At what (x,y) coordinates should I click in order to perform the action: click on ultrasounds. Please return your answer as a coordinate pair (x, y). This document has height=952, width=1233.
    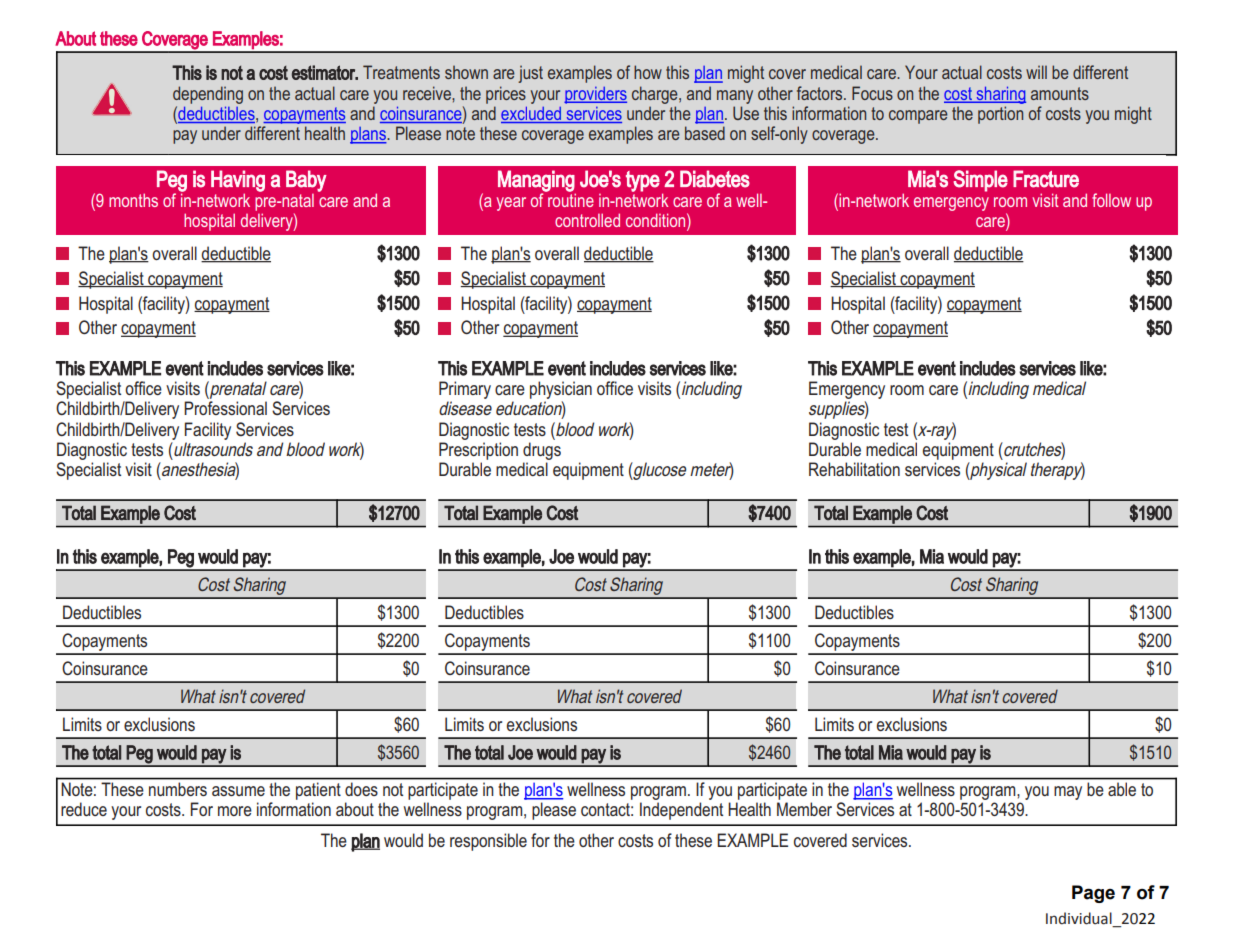
    Looking at the image, I should click on (212, 449).
